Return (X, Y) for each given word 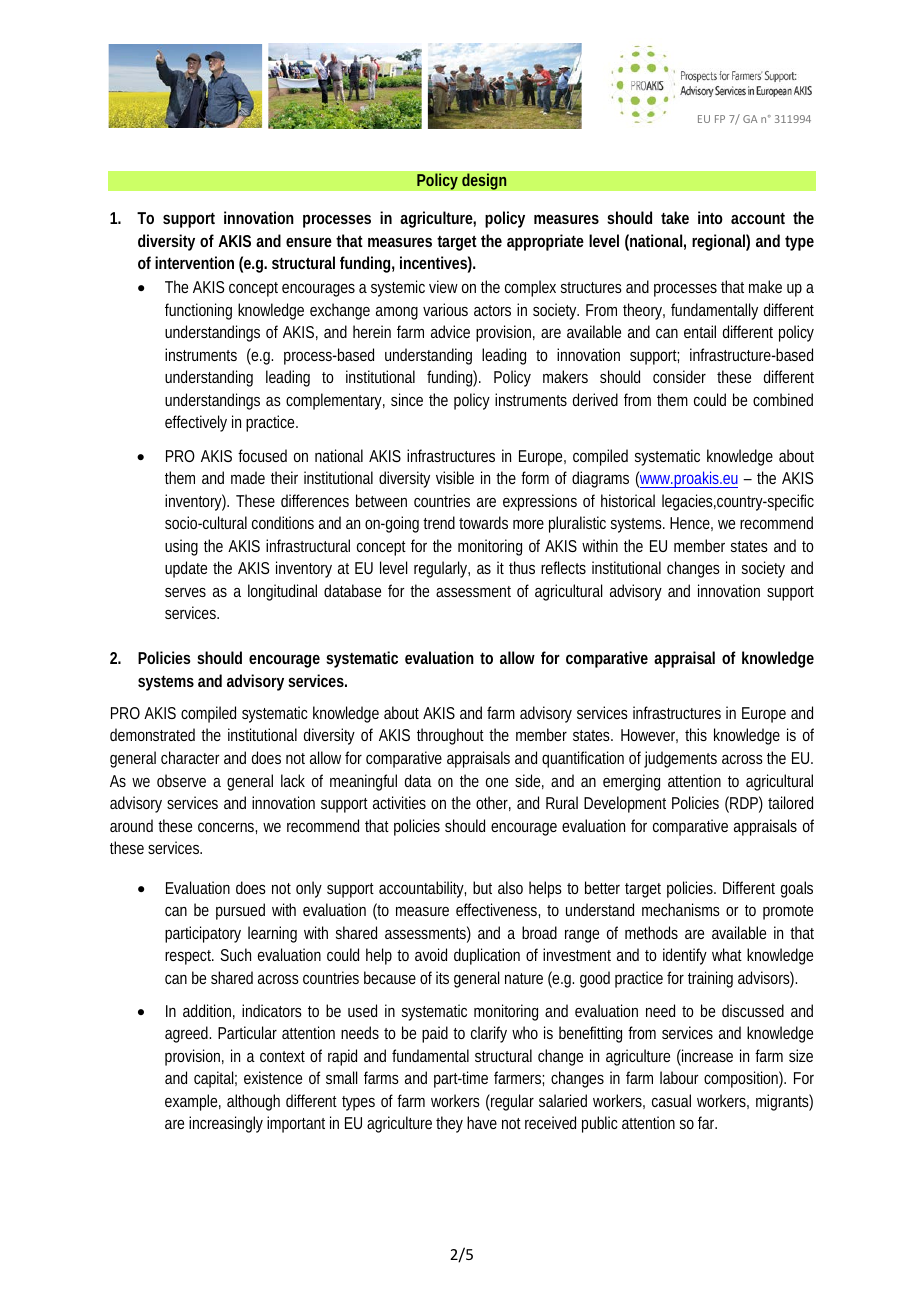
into (710, 217)
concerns (227, 828)
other (493, 803)
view (447, 286)
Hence (691, 524)
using (181, 547)
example (193, 1102)
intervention (194, 262)
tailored (790, 802)
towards (483, 522)
